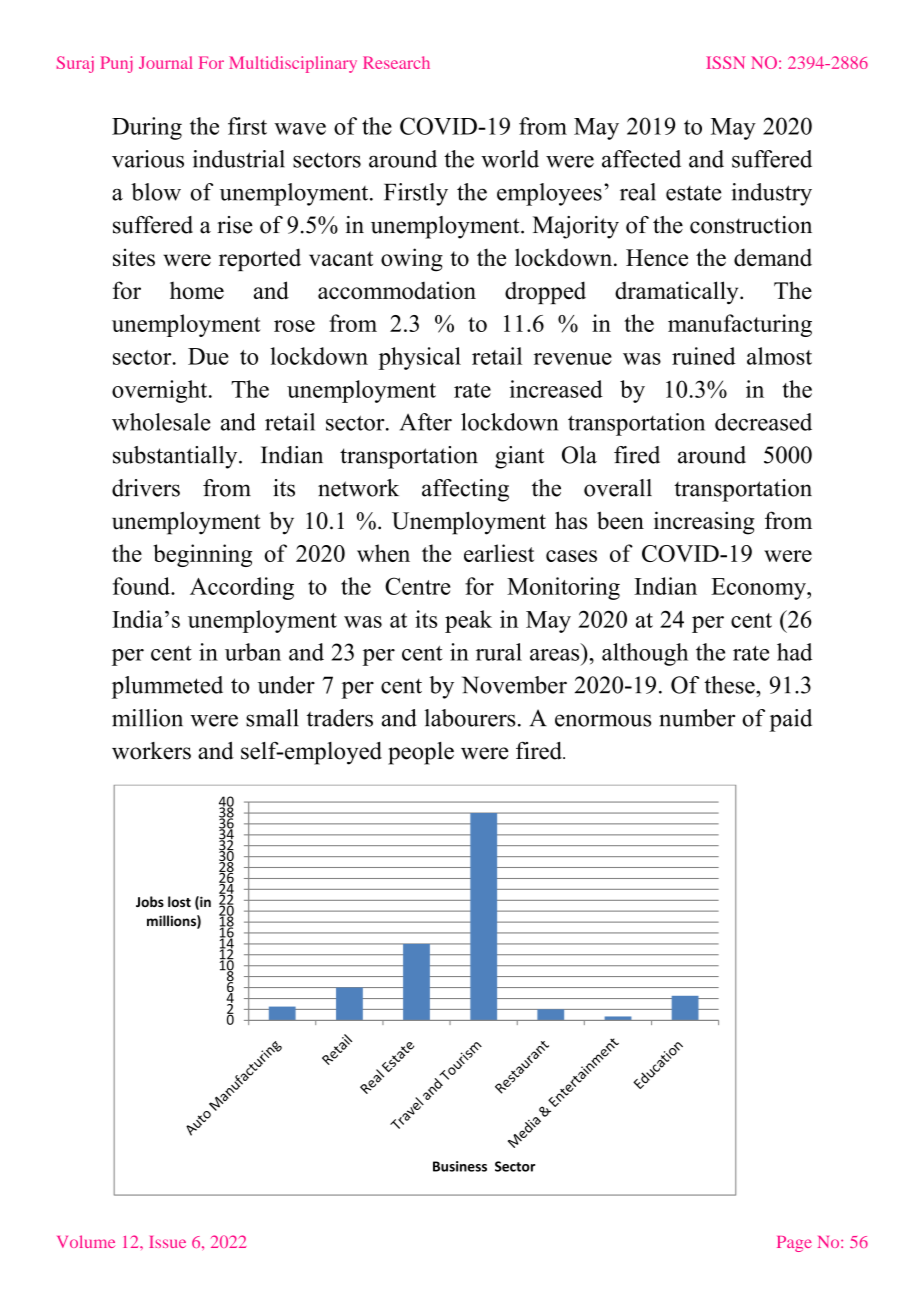 This screenshot has width=924, height=1308. What do you see at coordinates (396, 62) in the screenshot?
I see `Research` at bounding box center [396, 62].
